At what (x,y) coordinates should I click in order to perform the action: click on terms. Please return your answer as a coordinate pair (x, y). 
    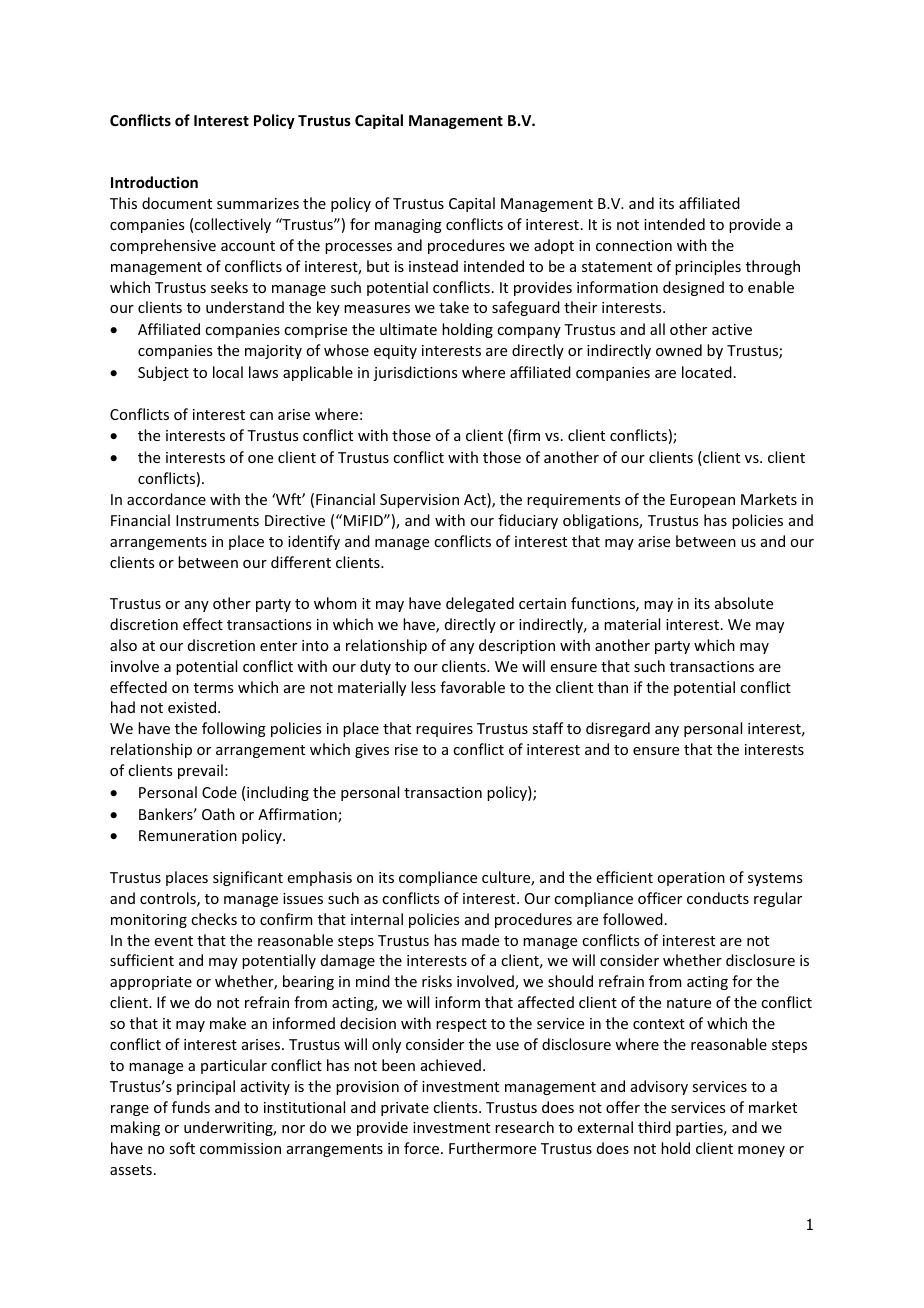
    Looking at the image, I should click on (213, 688).
